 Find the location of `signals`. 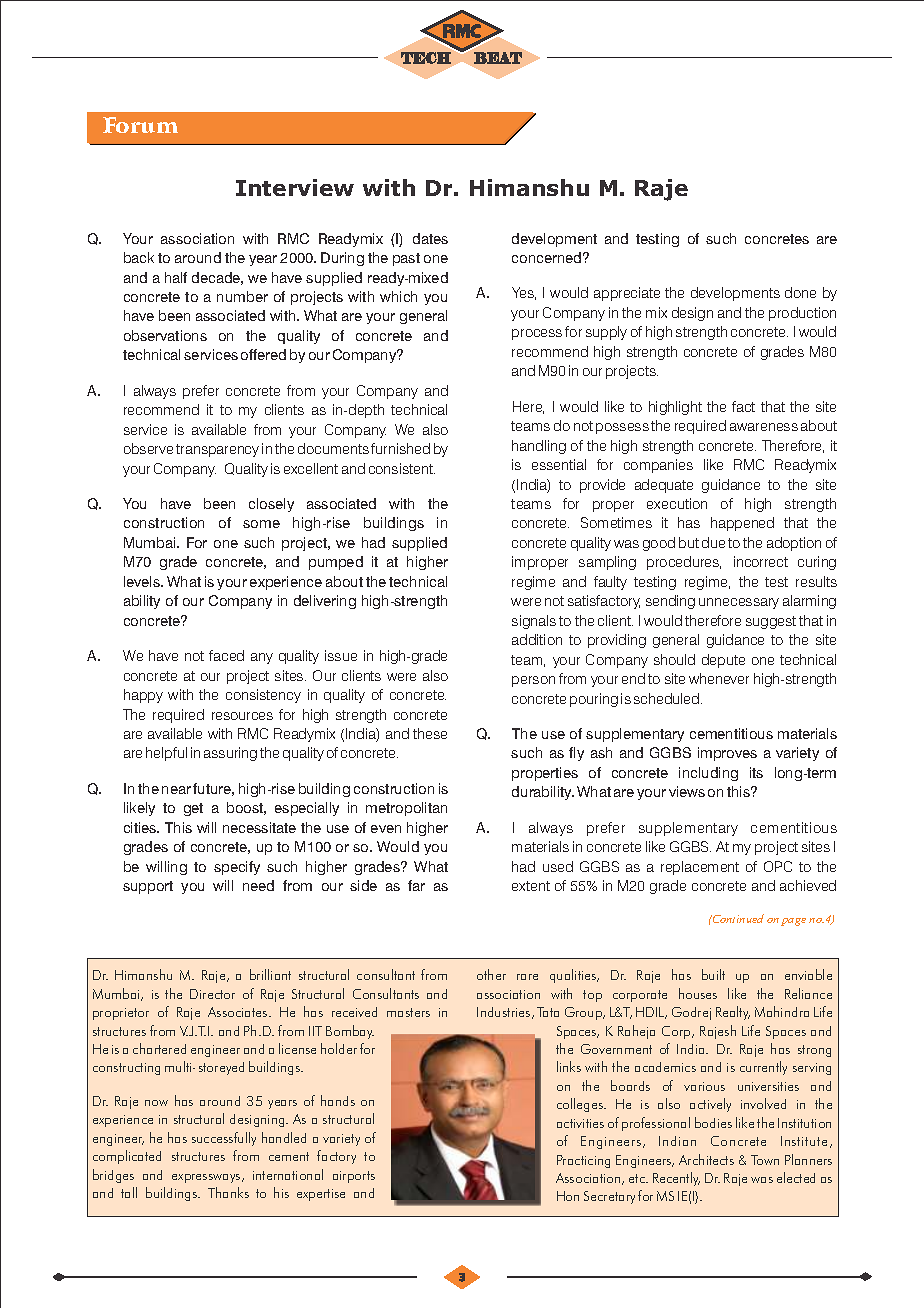

signals is located at coordinates (534, 622).
